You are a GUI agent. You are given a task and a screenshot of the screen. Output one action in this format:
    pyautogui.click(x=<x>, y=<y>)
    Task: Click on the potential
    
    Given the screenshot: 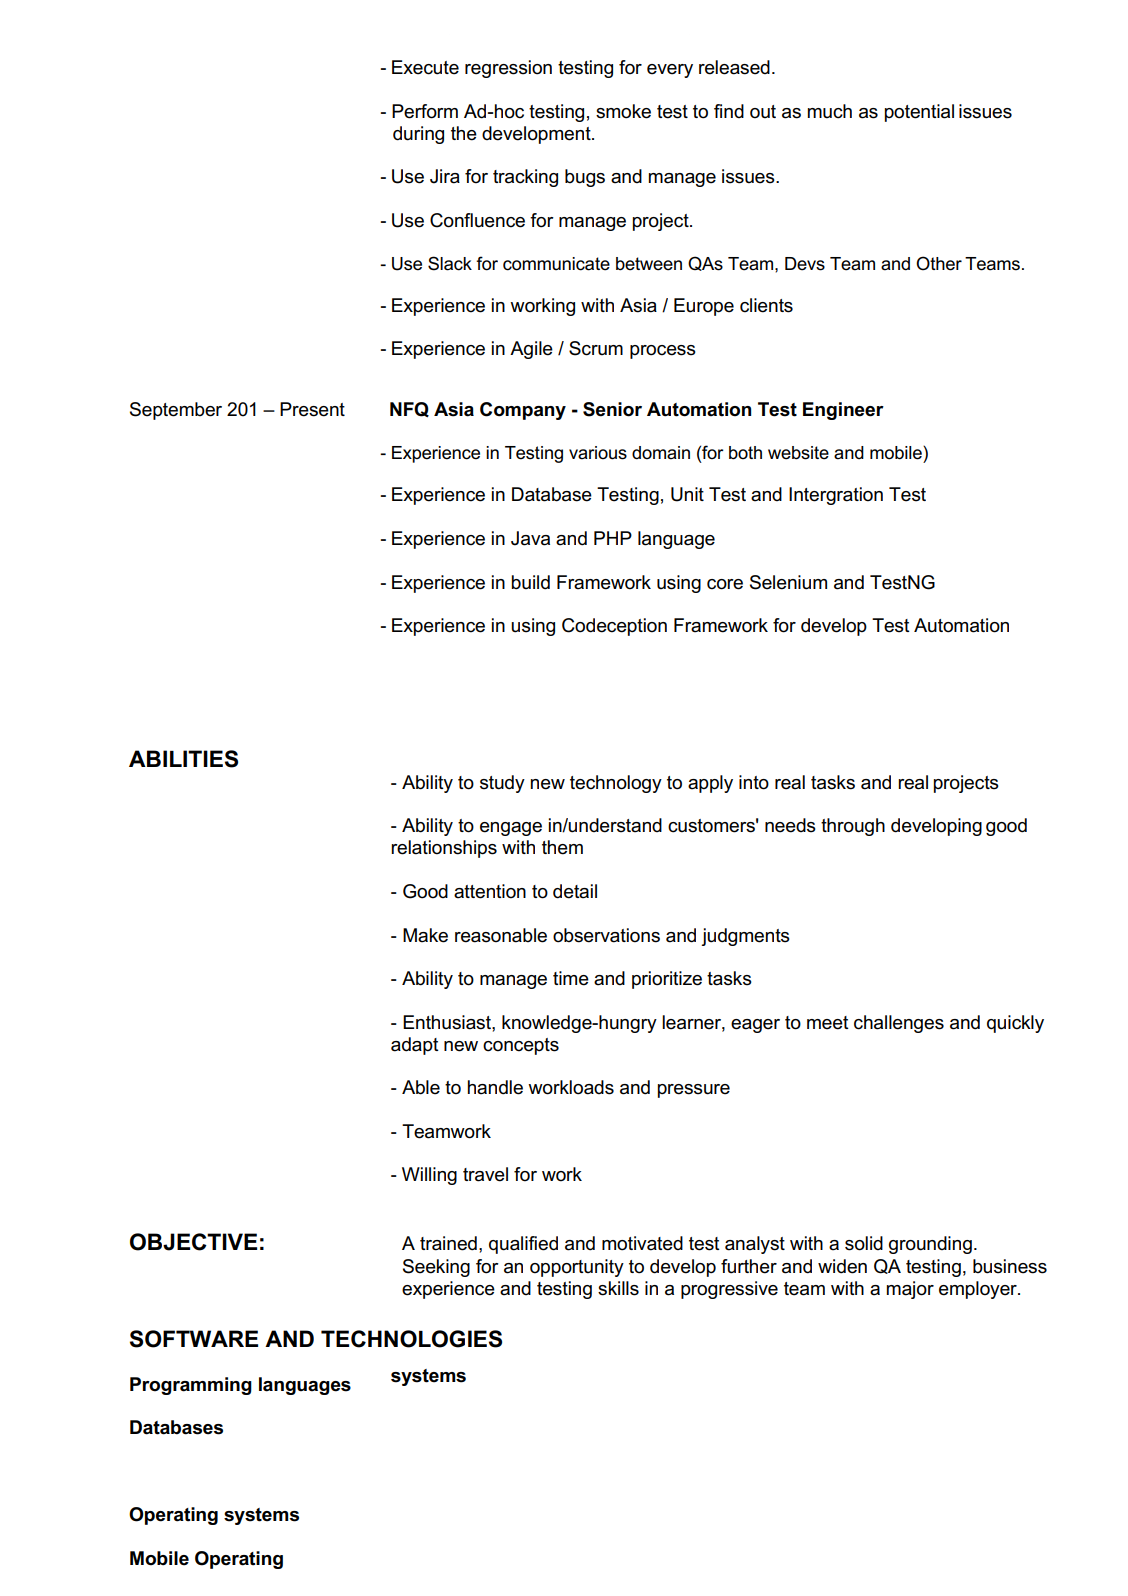 What is the action you would take?
    pyautogui.click(x=919, y=113)
